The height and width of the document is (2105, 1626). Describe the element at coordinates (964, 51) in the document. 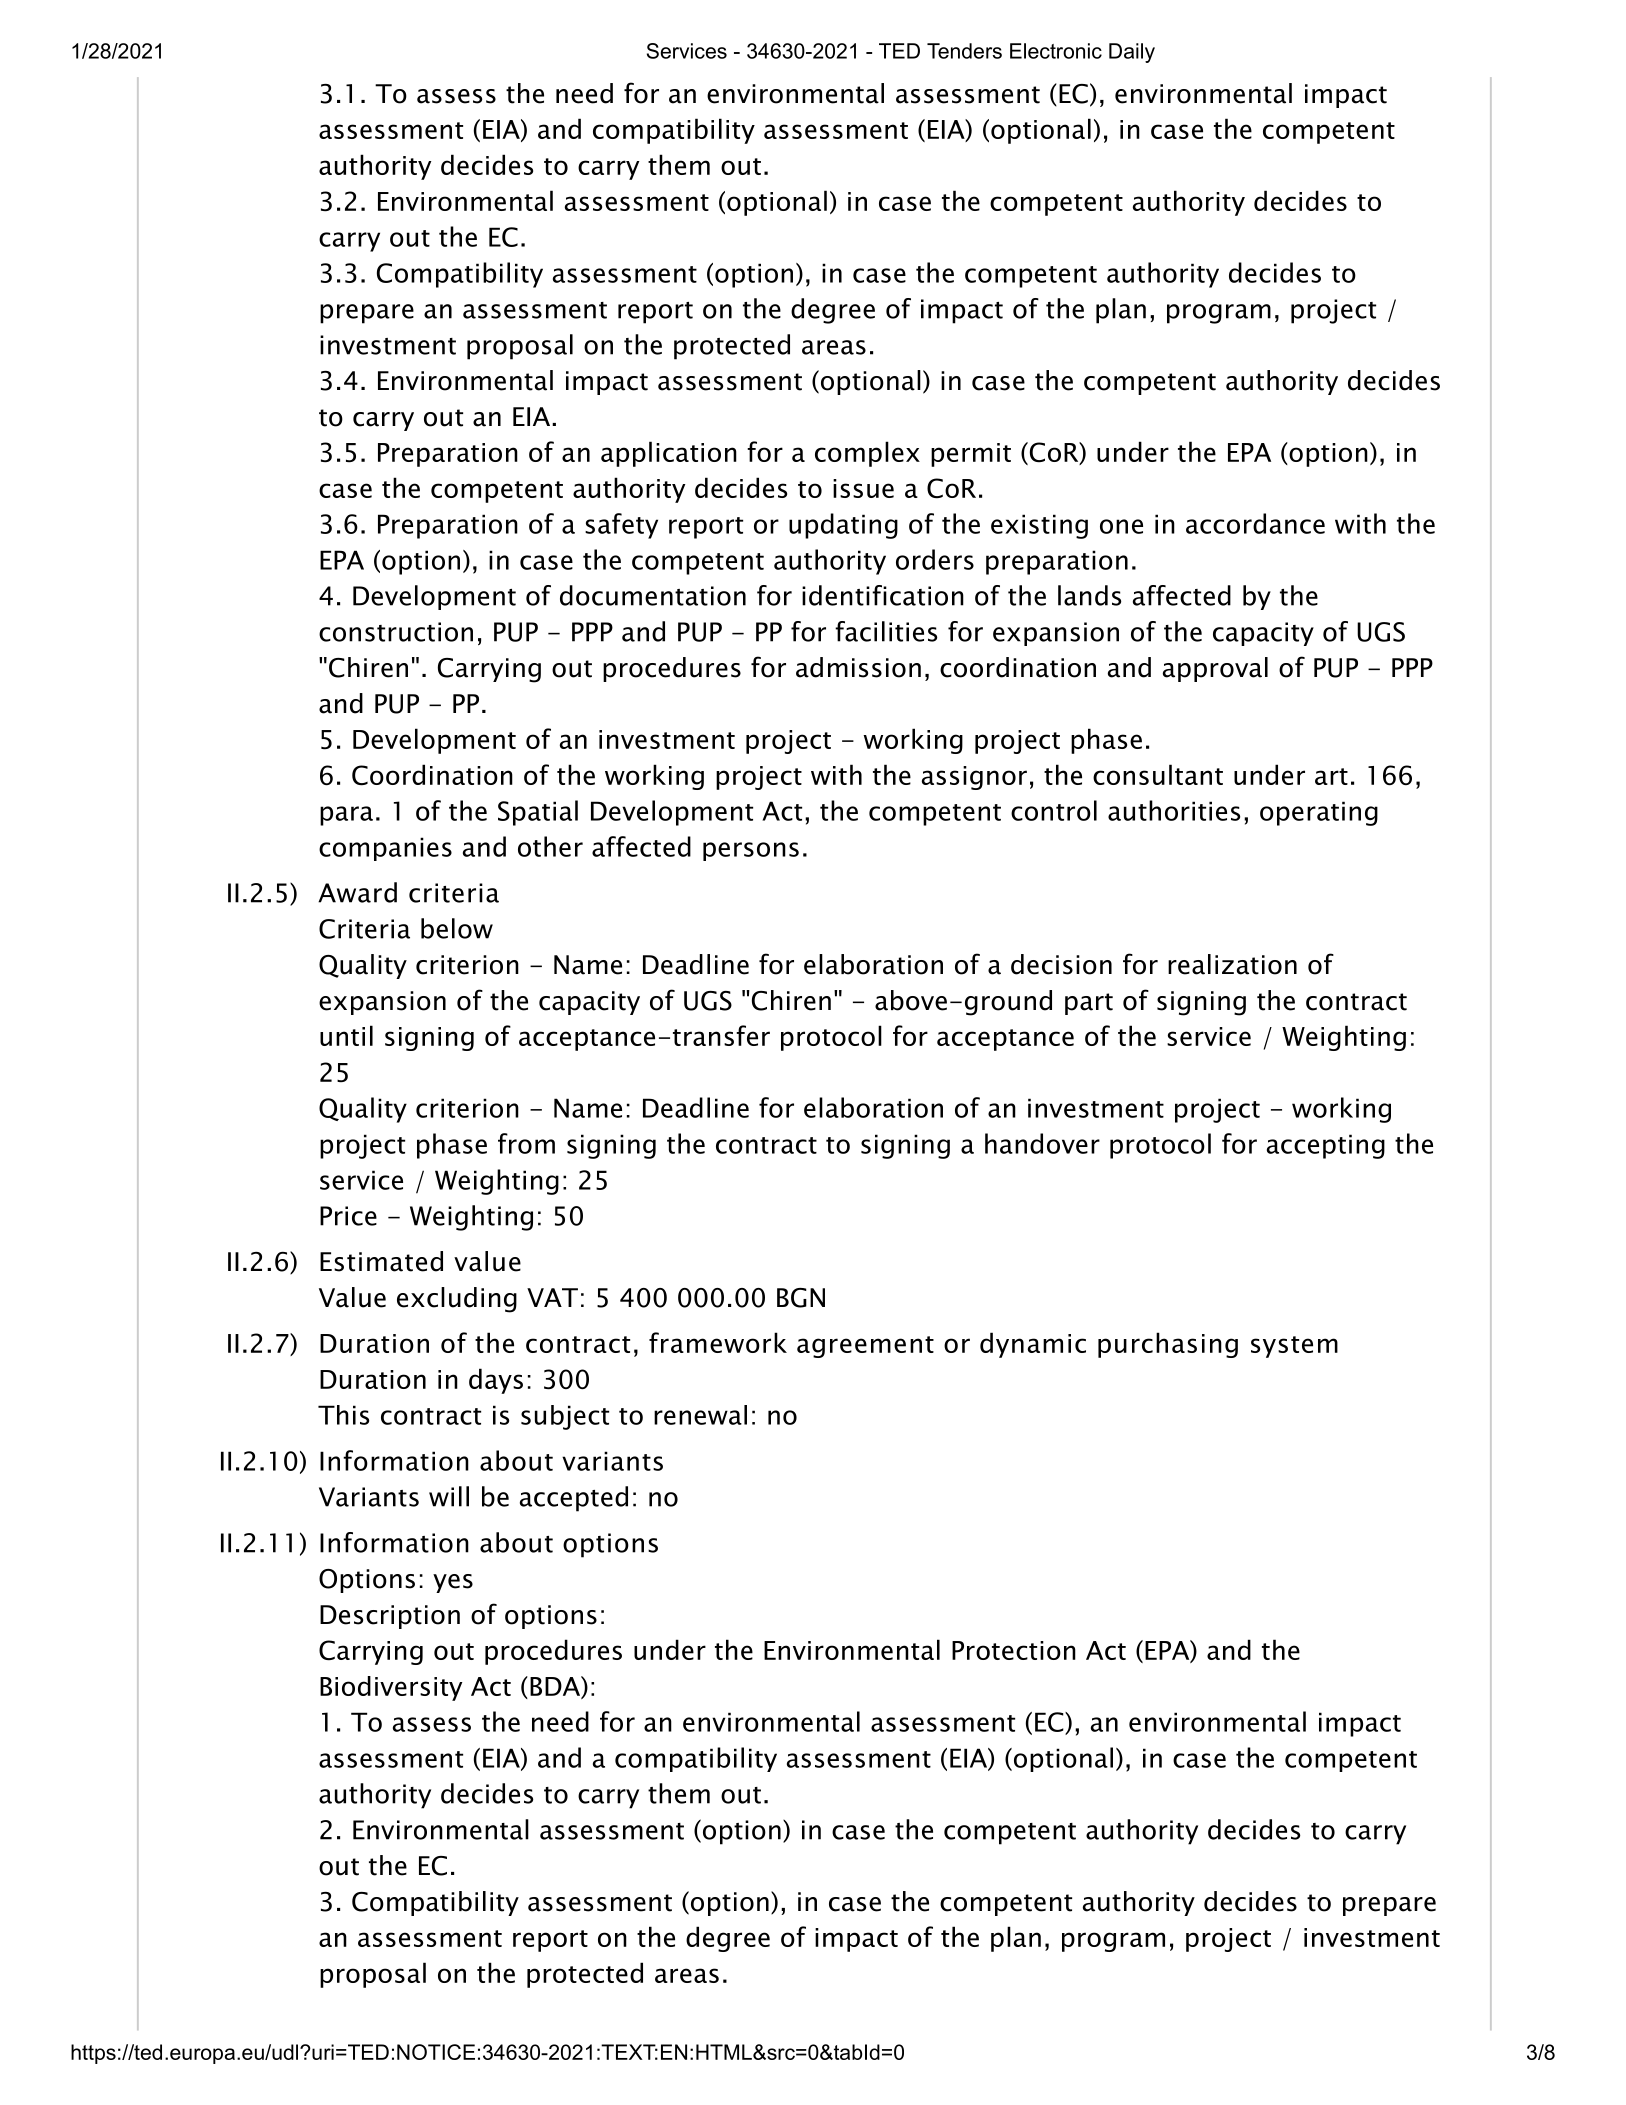

I see `Tenders` at that location.
